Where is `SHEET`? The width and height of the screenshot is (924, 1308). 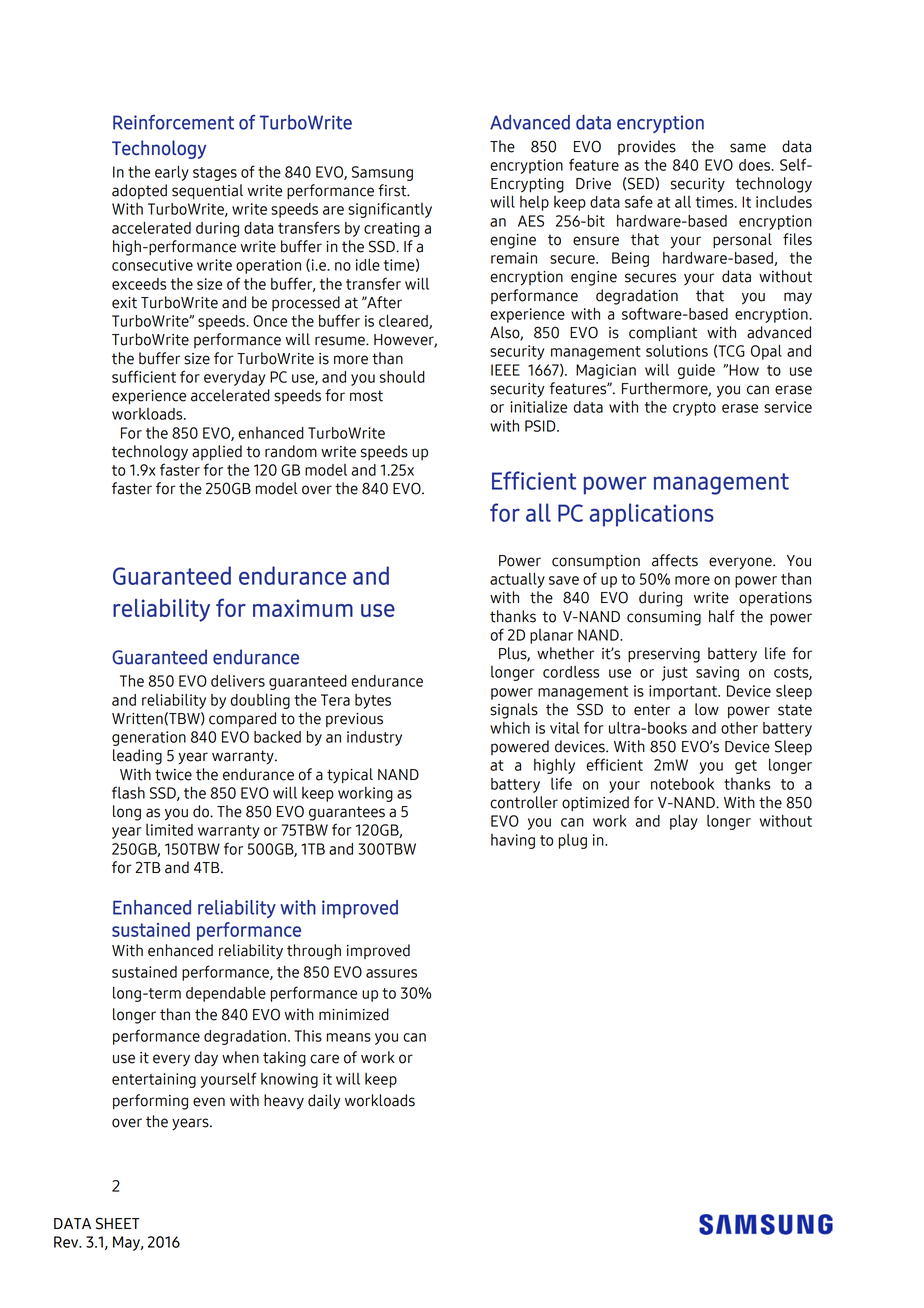 SHEET is located at coordinates (118, 1223).
